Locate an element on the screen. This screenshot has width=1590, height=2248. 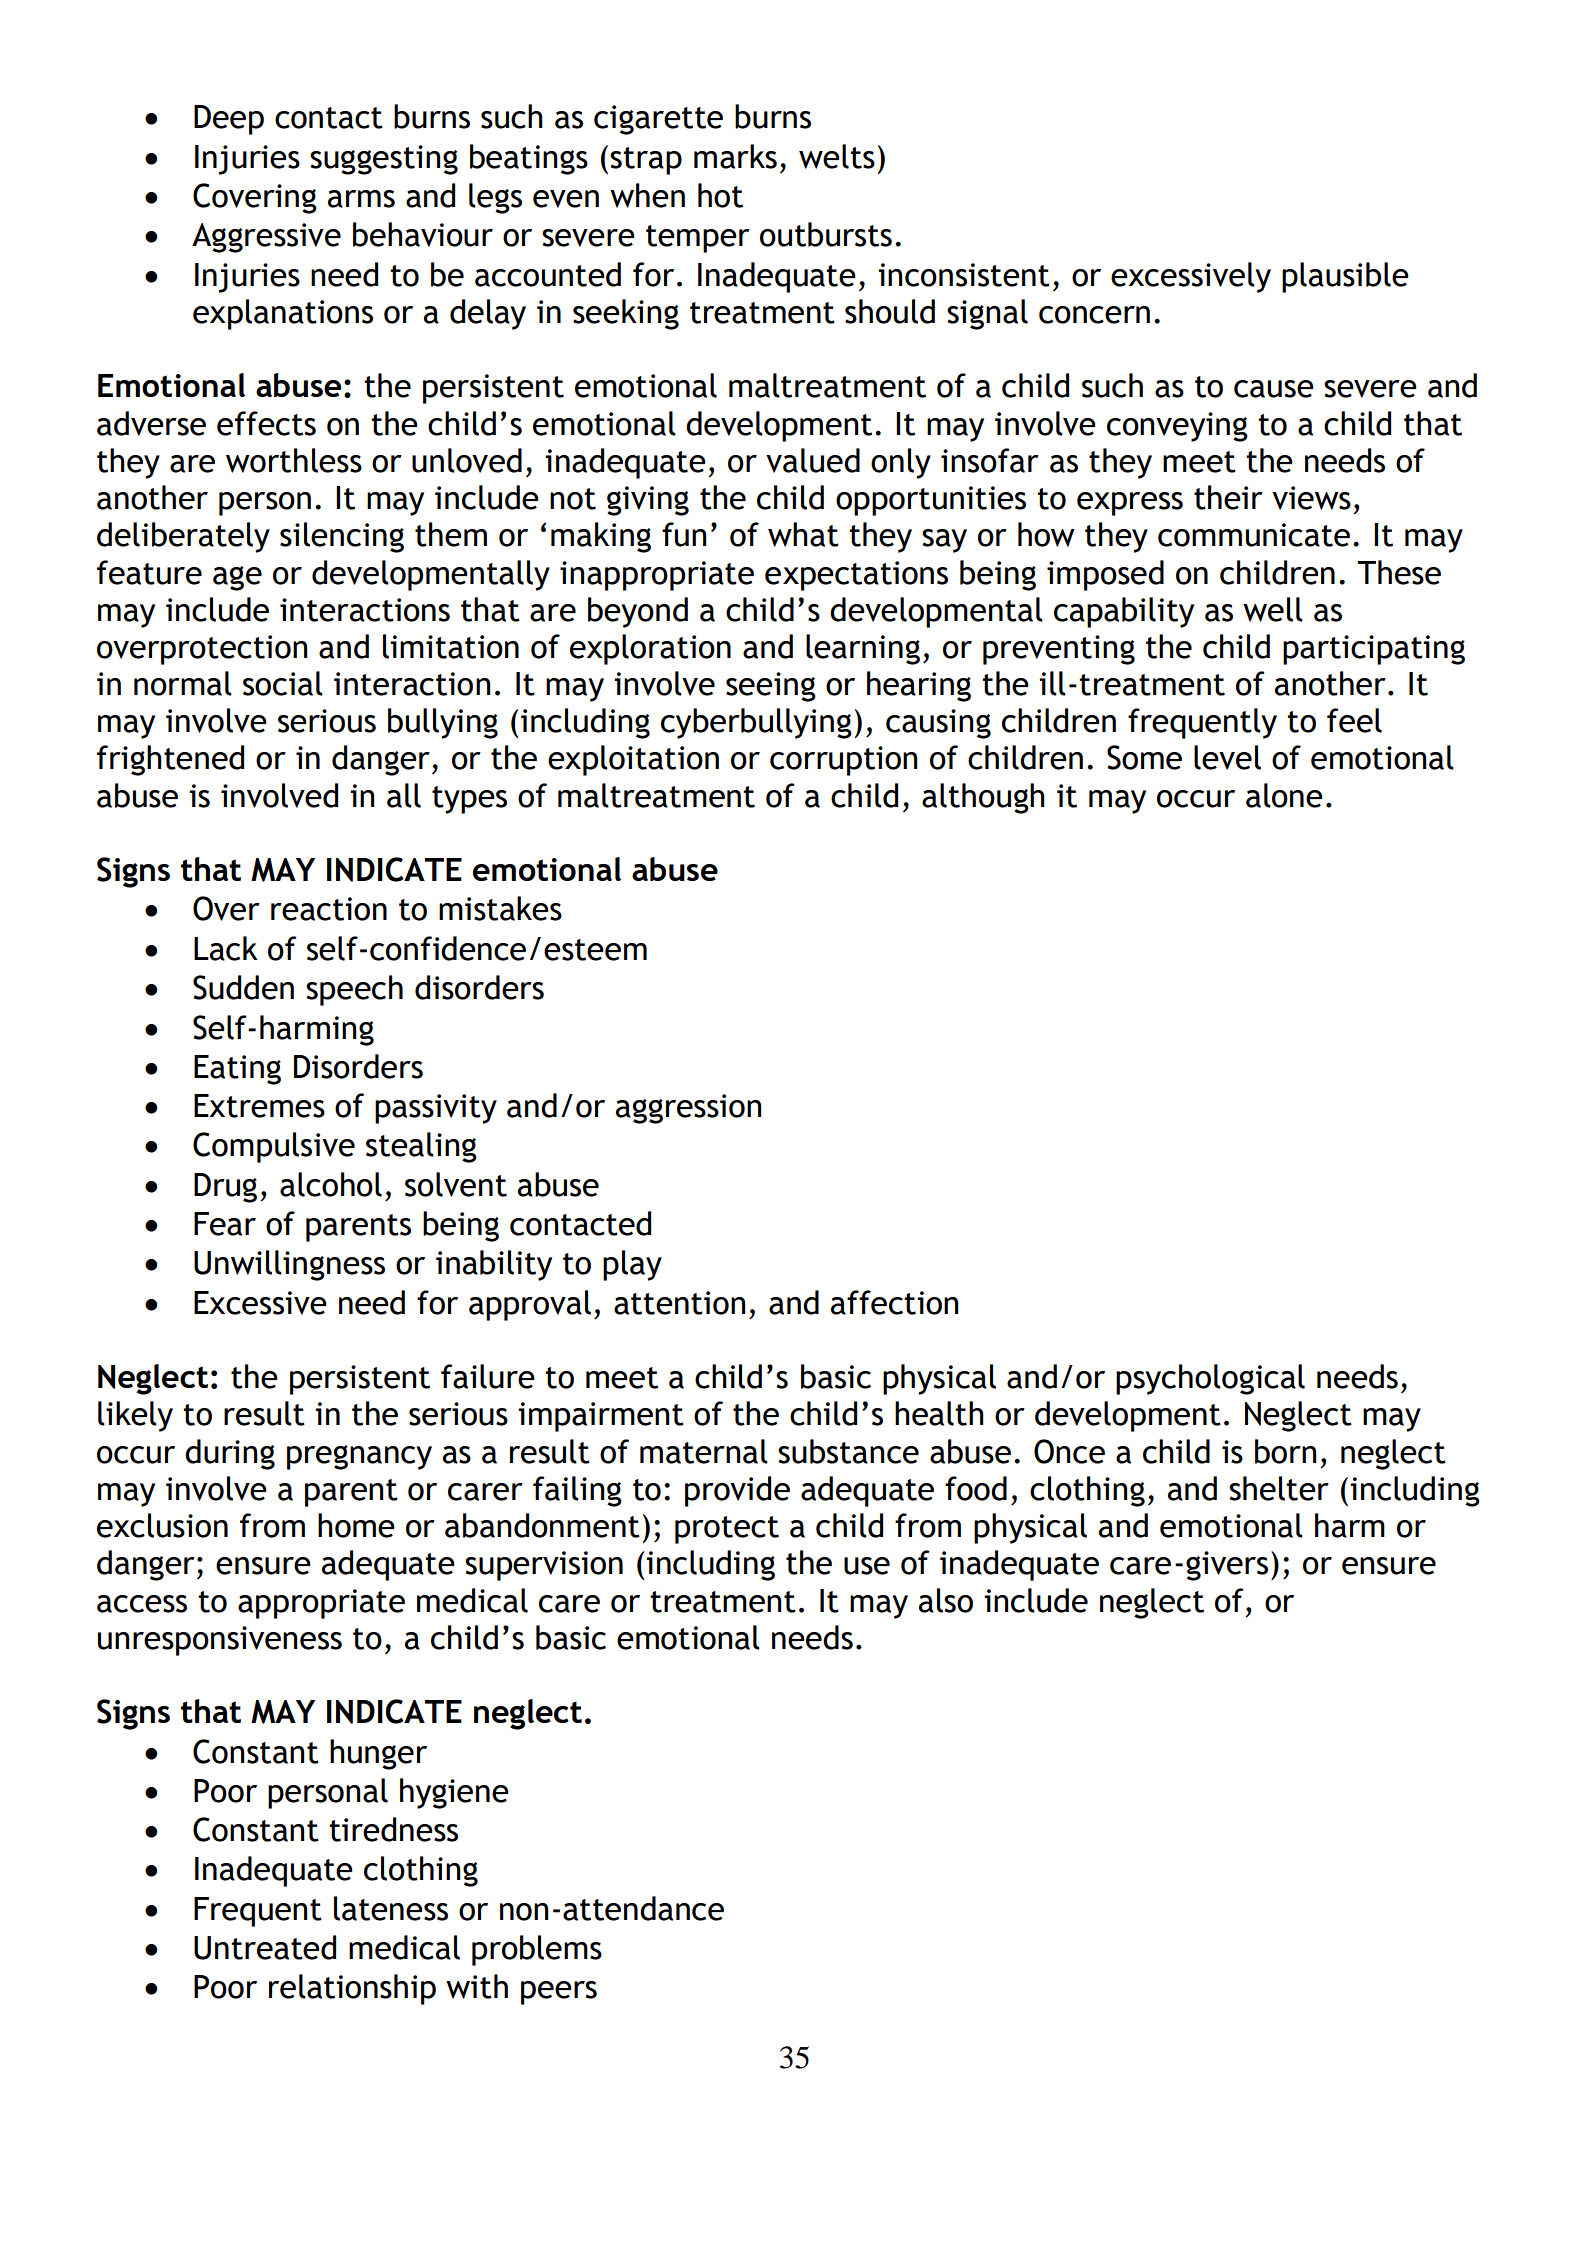
Extremes is located at coordinates (259, 1106).
